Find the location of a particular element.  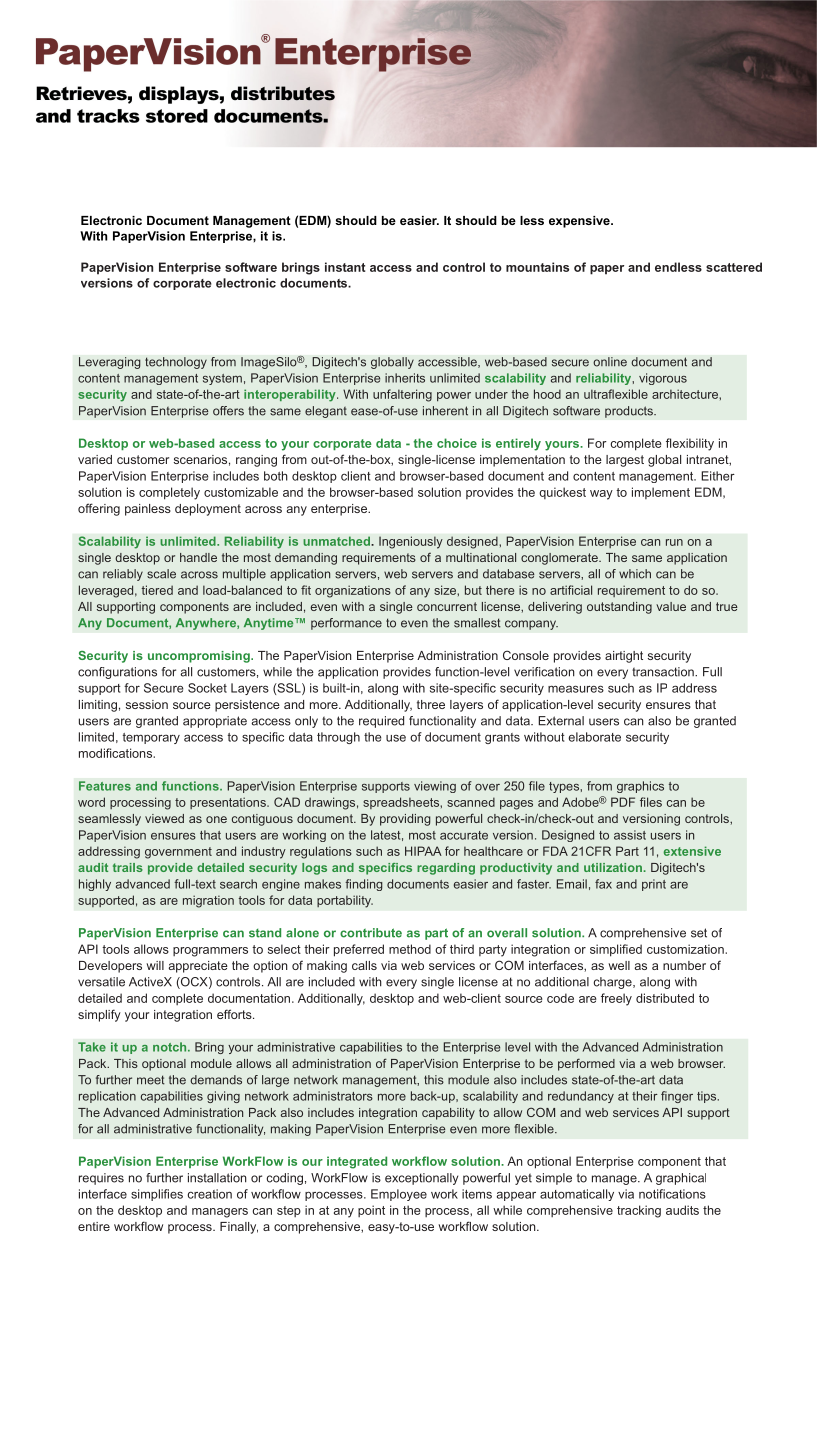

Ingeniously is located at coordinates (411, 542).
